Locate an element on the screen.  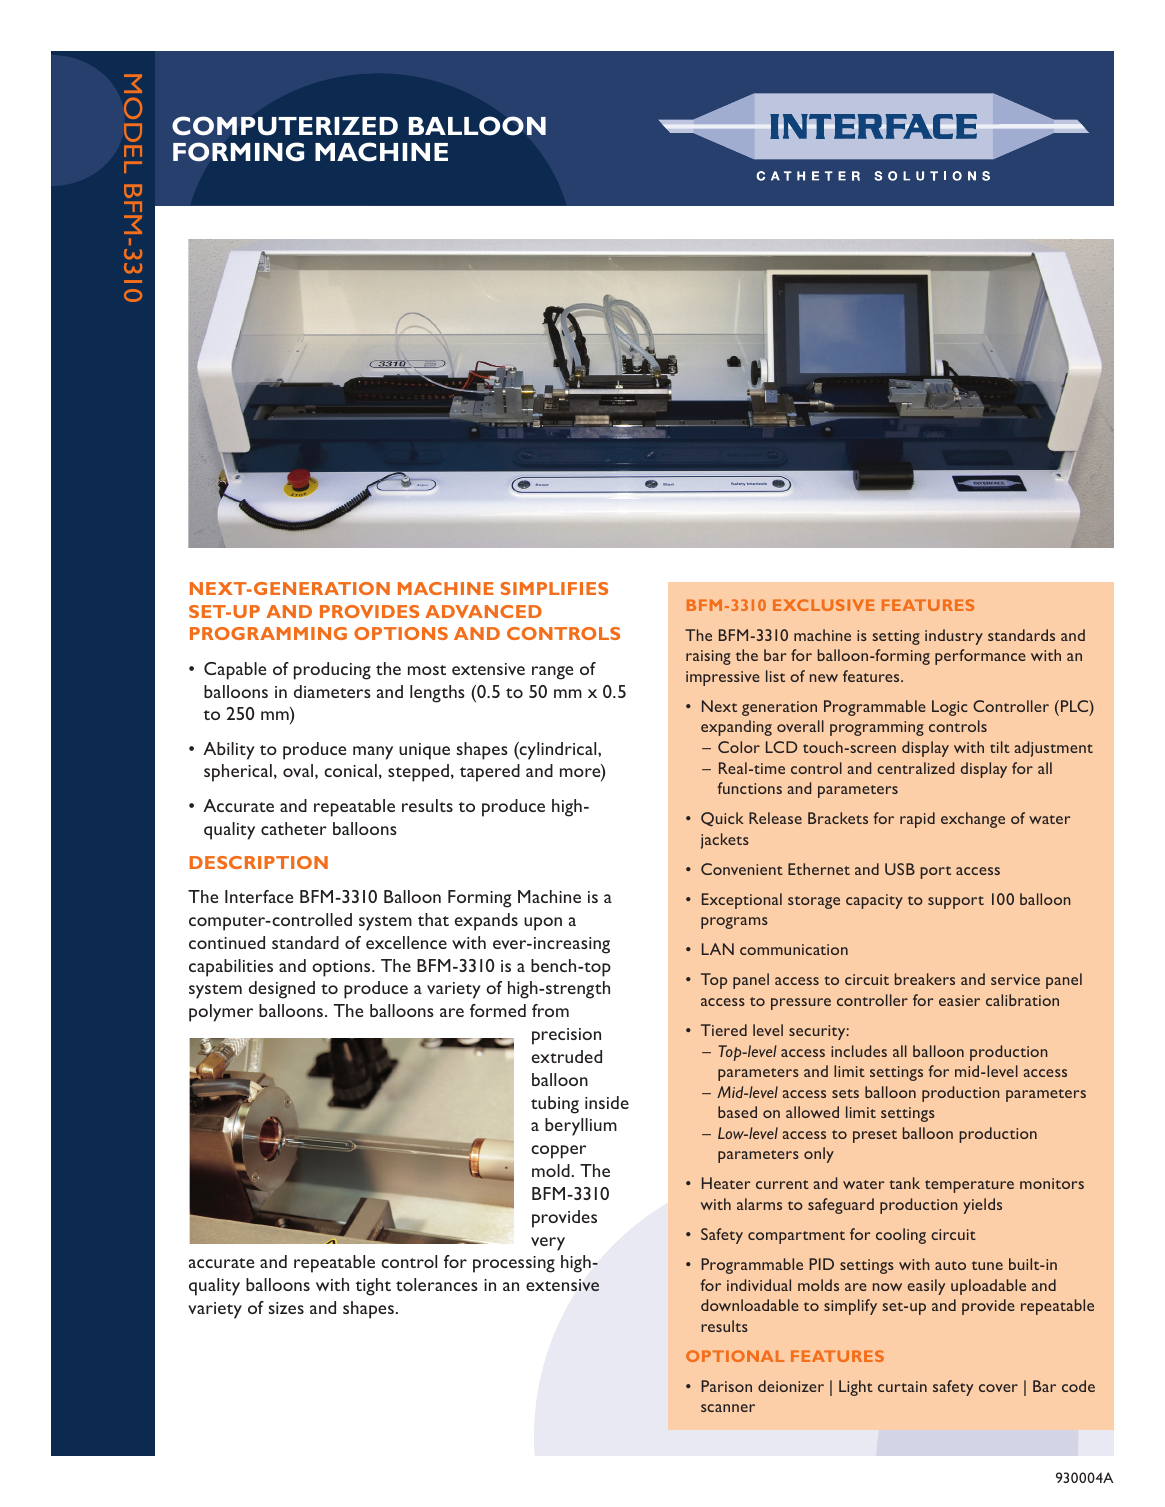
producing is located at coordinates (332, 671).
